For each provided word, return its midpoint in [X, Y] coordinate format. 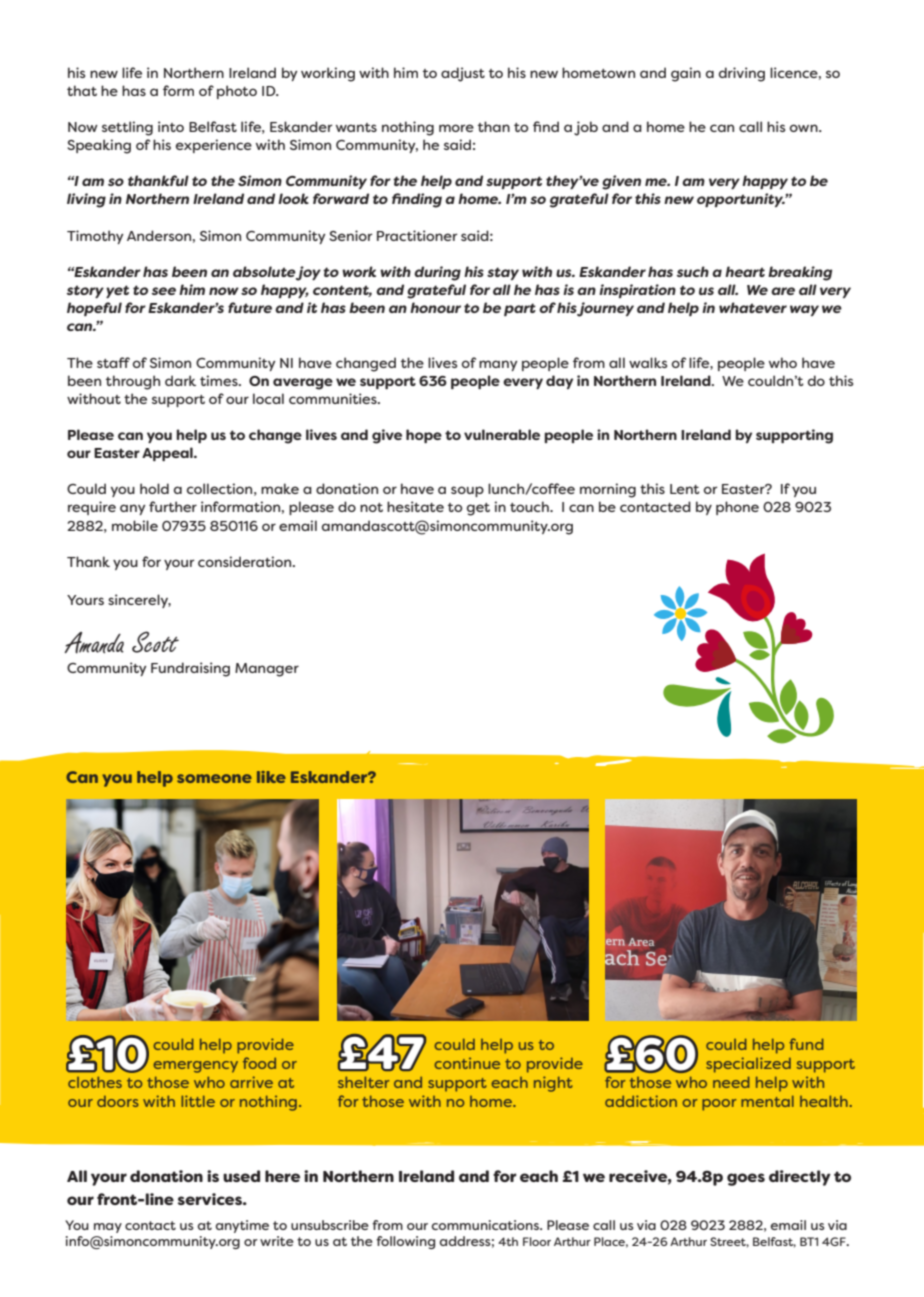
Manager [267, 670]
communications [486, 1225]
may [108, 1228]
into [171, 126]
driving [742, 74]
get [478, 509]
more [456, 128]
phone [737, 508]
